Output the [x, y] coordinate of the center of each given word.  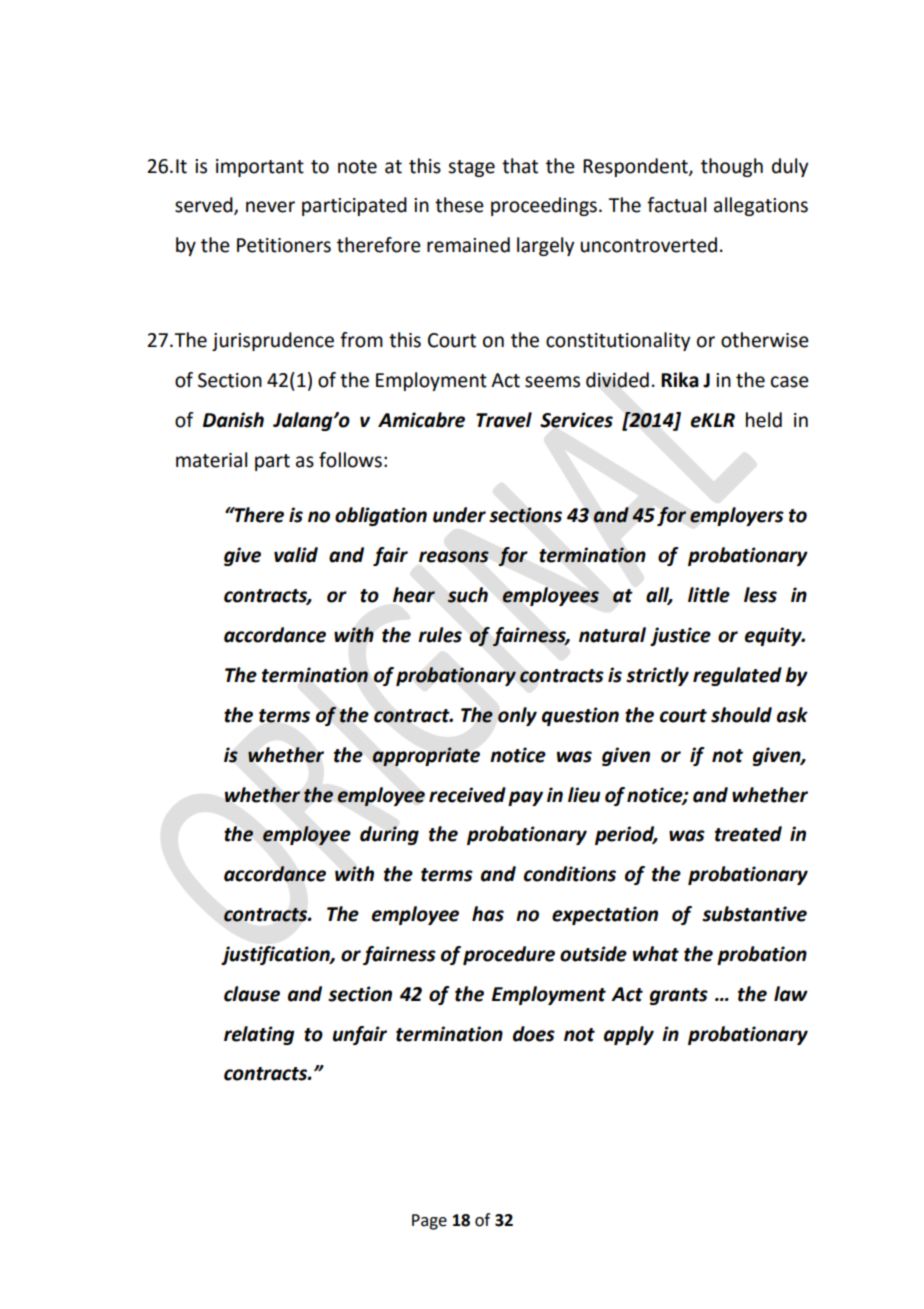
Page [429, 1222]
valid [296, 555]
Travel [504, 420]
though [732, 167]
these [459, 205]
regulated [737, 676]
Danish [233, 420]
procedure [509, 955]
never [270, 207]
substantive [754, 914]
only [517, 716]
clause [252, 994]
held [764, 420]
